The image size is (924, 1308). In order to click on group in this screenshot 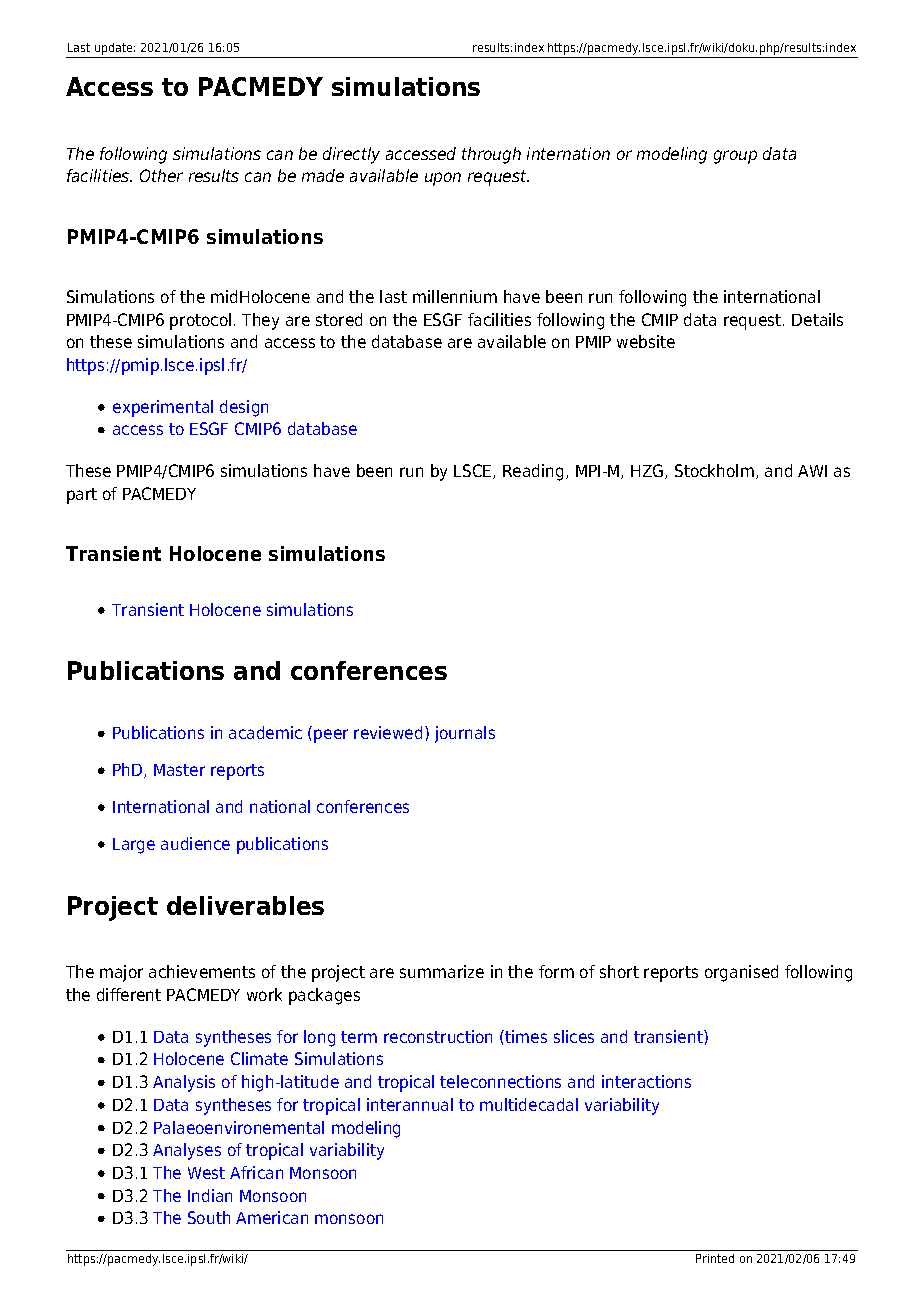, I will do `click(735, 157)`.
